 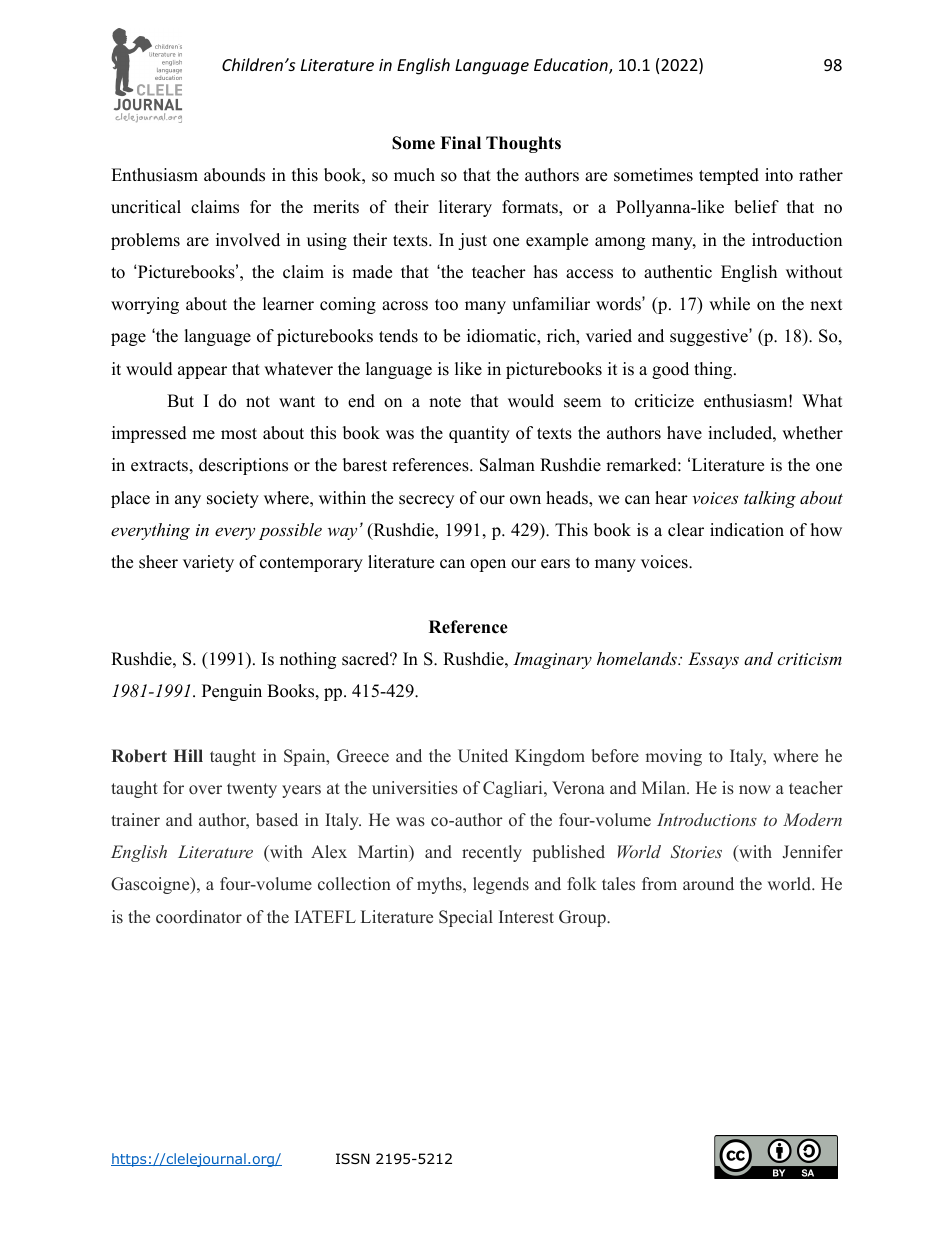 What do you see at coordinates (713, 660) in the page?
I see `Essays` at bounding box center [713, 660].
